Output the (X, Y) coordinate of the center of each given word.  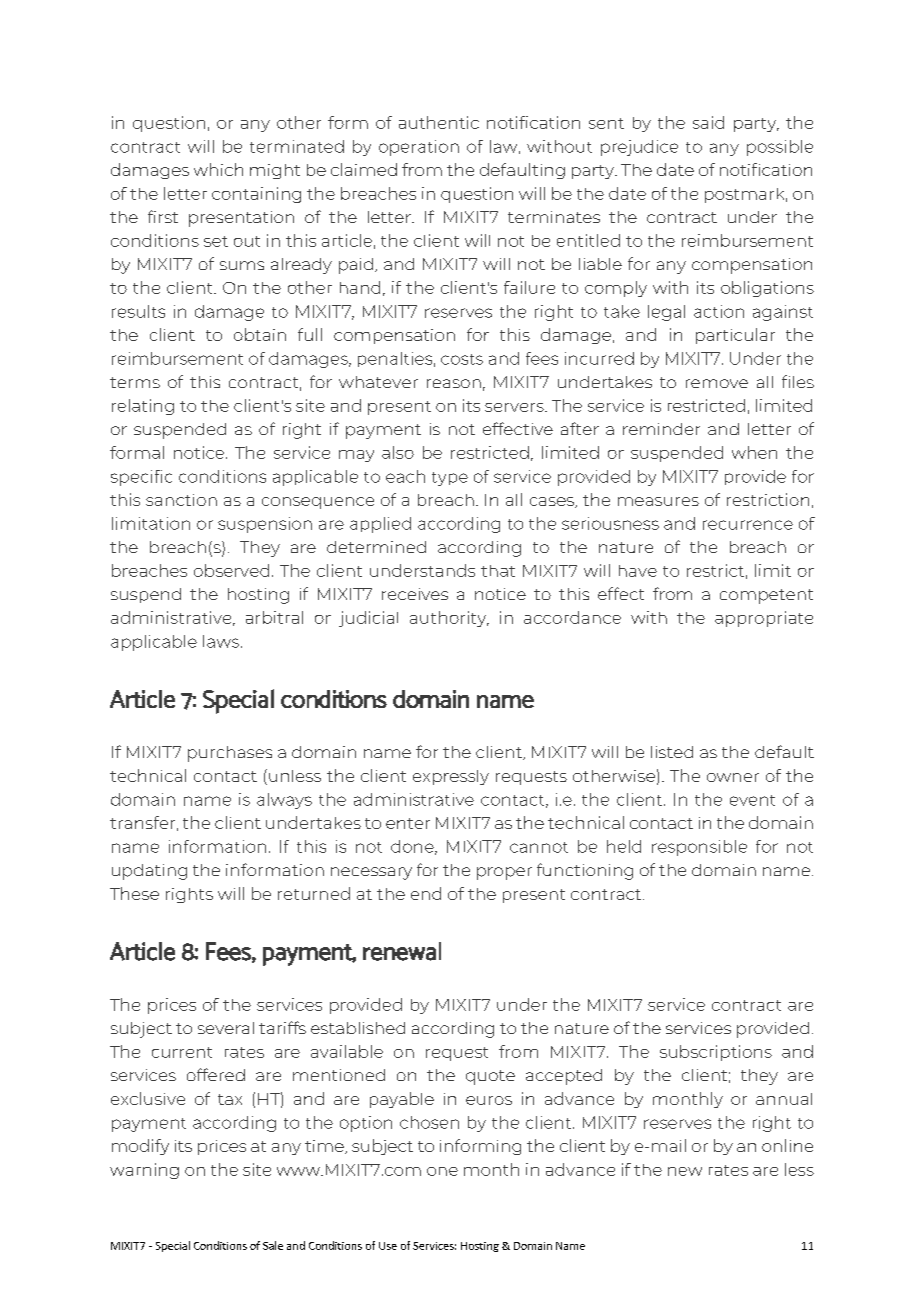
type (450, 479)
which (218, 169)
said (708, 122)
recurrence (748, 525)
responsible (699, 848)
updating (149, 872)
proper (504, 873)
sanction (181, 500)
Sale (273, 1245)
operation (419, 148)
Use (388, 1246)
